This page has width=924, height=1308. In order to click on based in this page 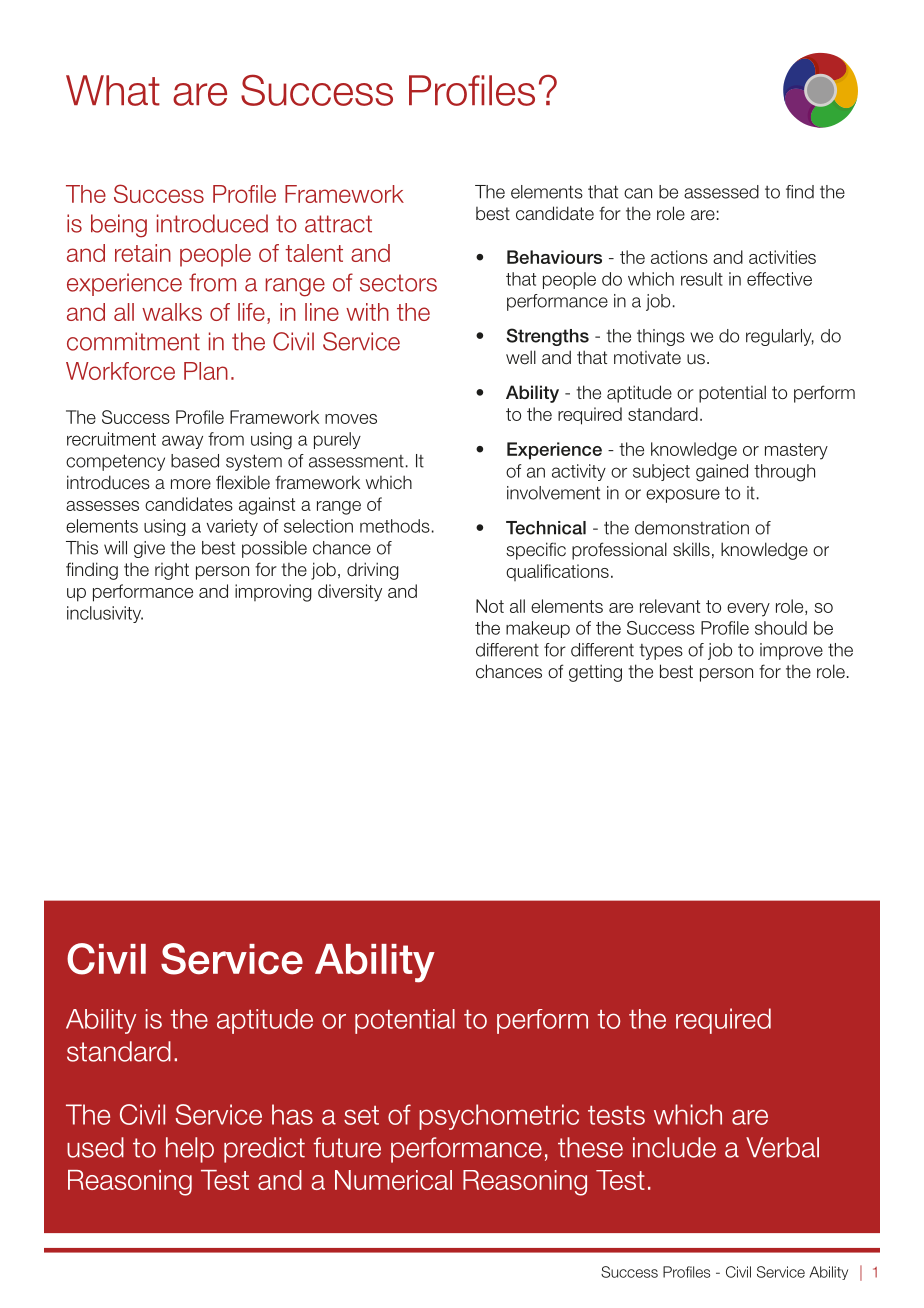, I will do `click(195, 461)`.
